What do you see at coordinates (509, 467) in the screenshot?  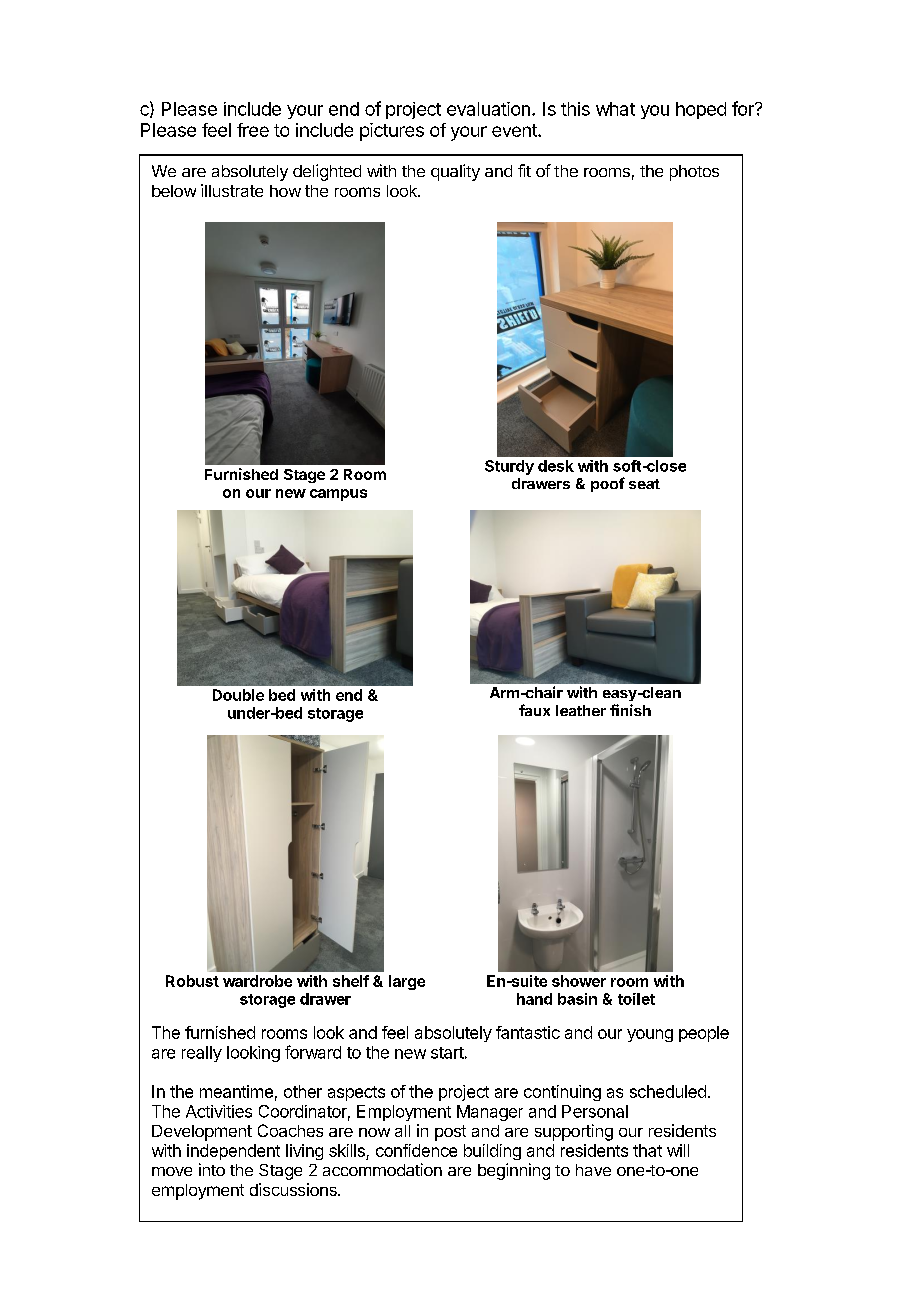 I see `Sturdy` at bounding box center [509, 467].
